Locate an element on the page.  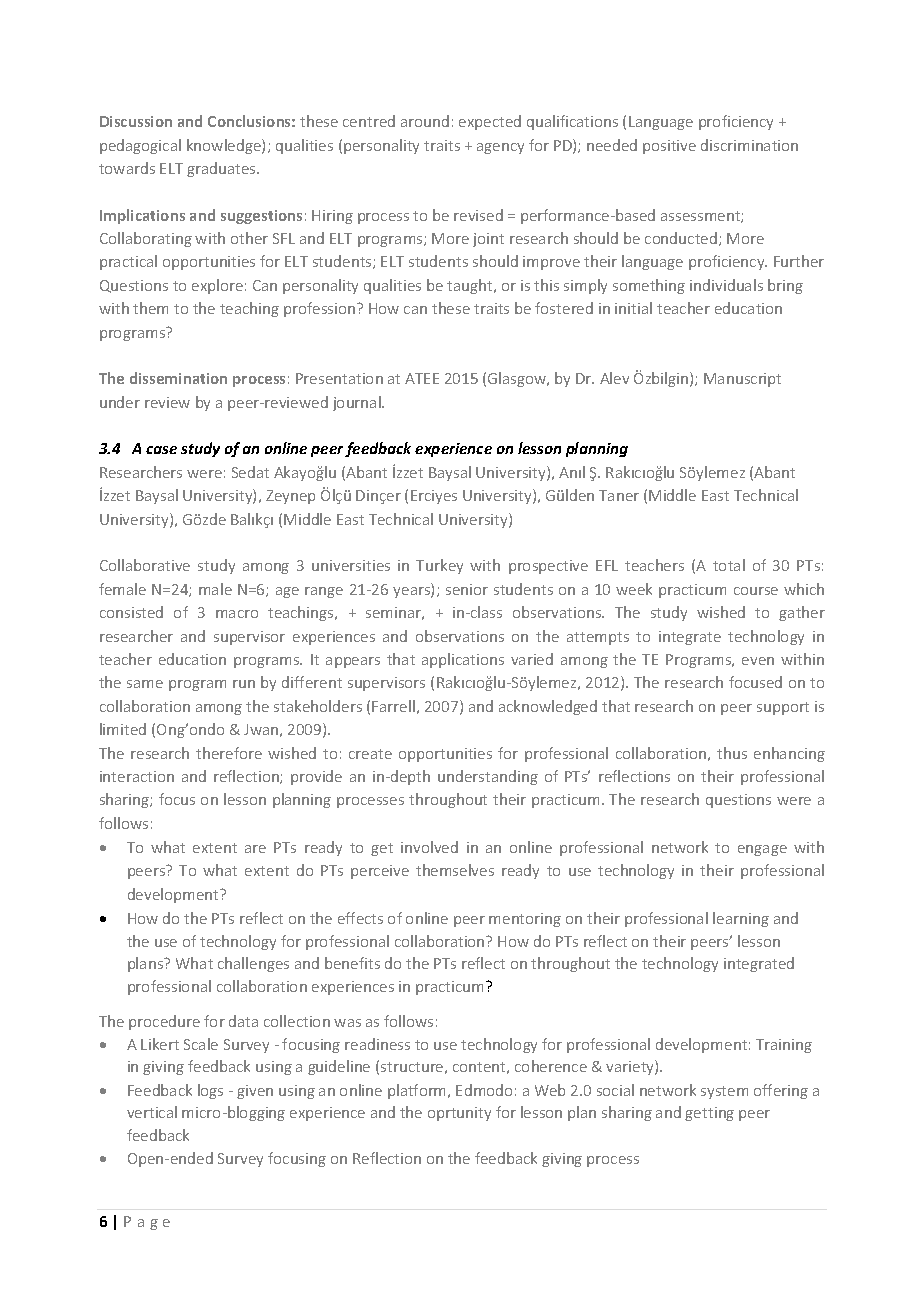
Page is located at coordinates (147, 1223).
